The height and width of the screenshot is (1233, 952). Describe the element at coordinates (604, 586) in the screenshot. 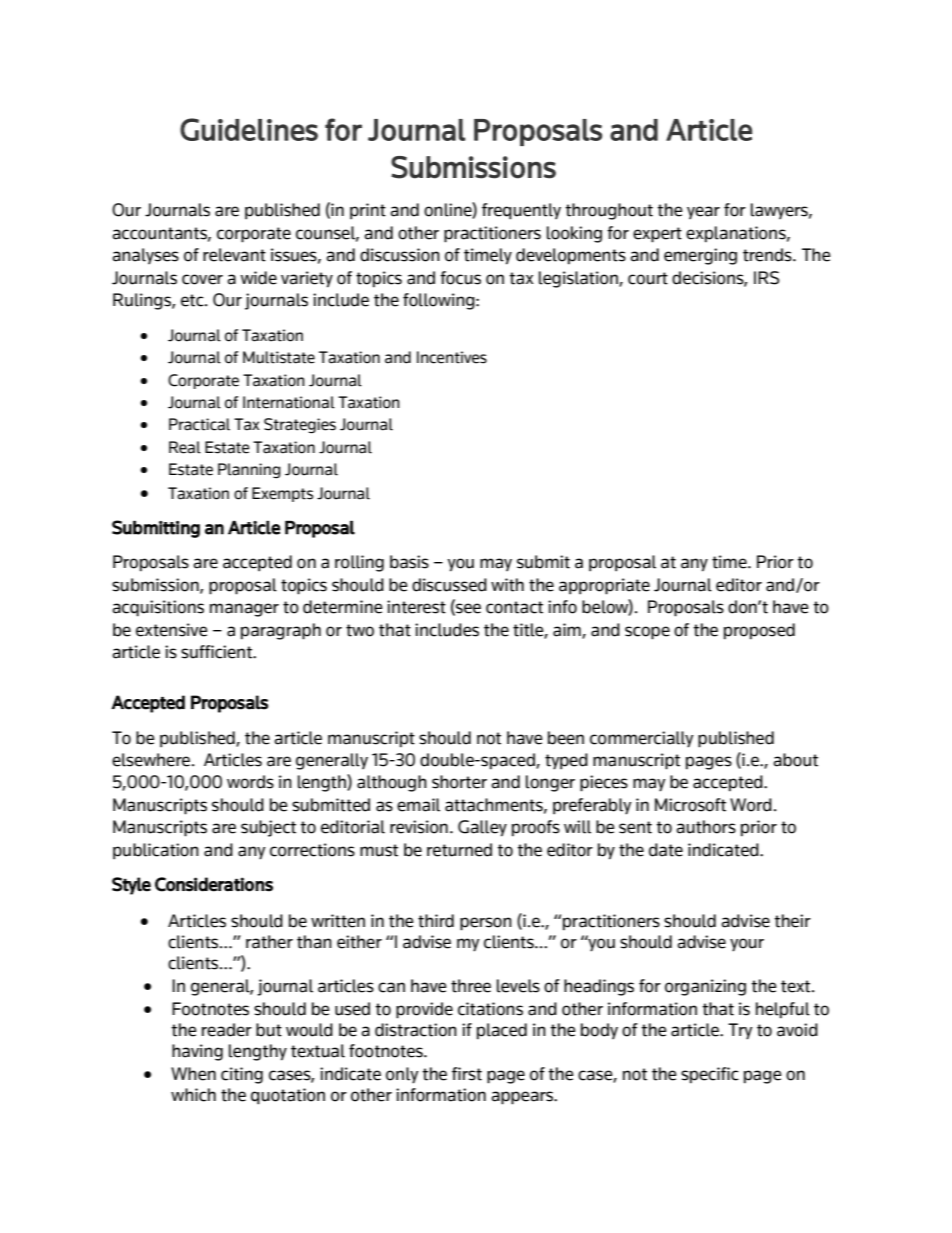

I see `appropriate` at that location.
